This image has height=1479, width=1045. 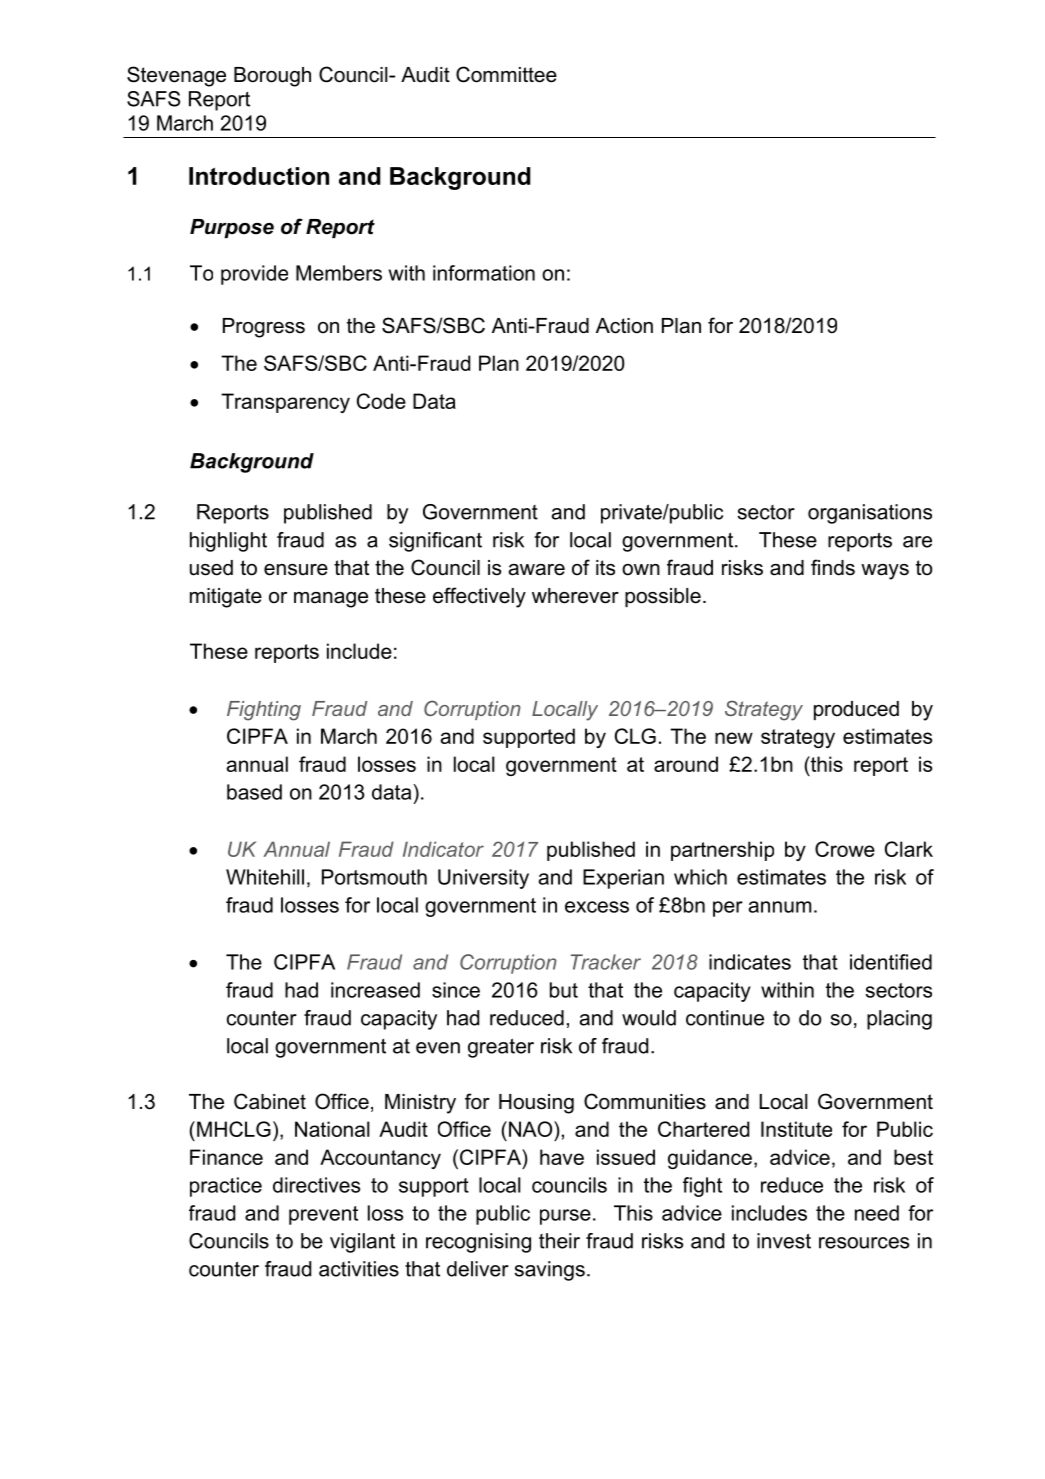 I want to click on Committee, so click(x=506, y=74).
